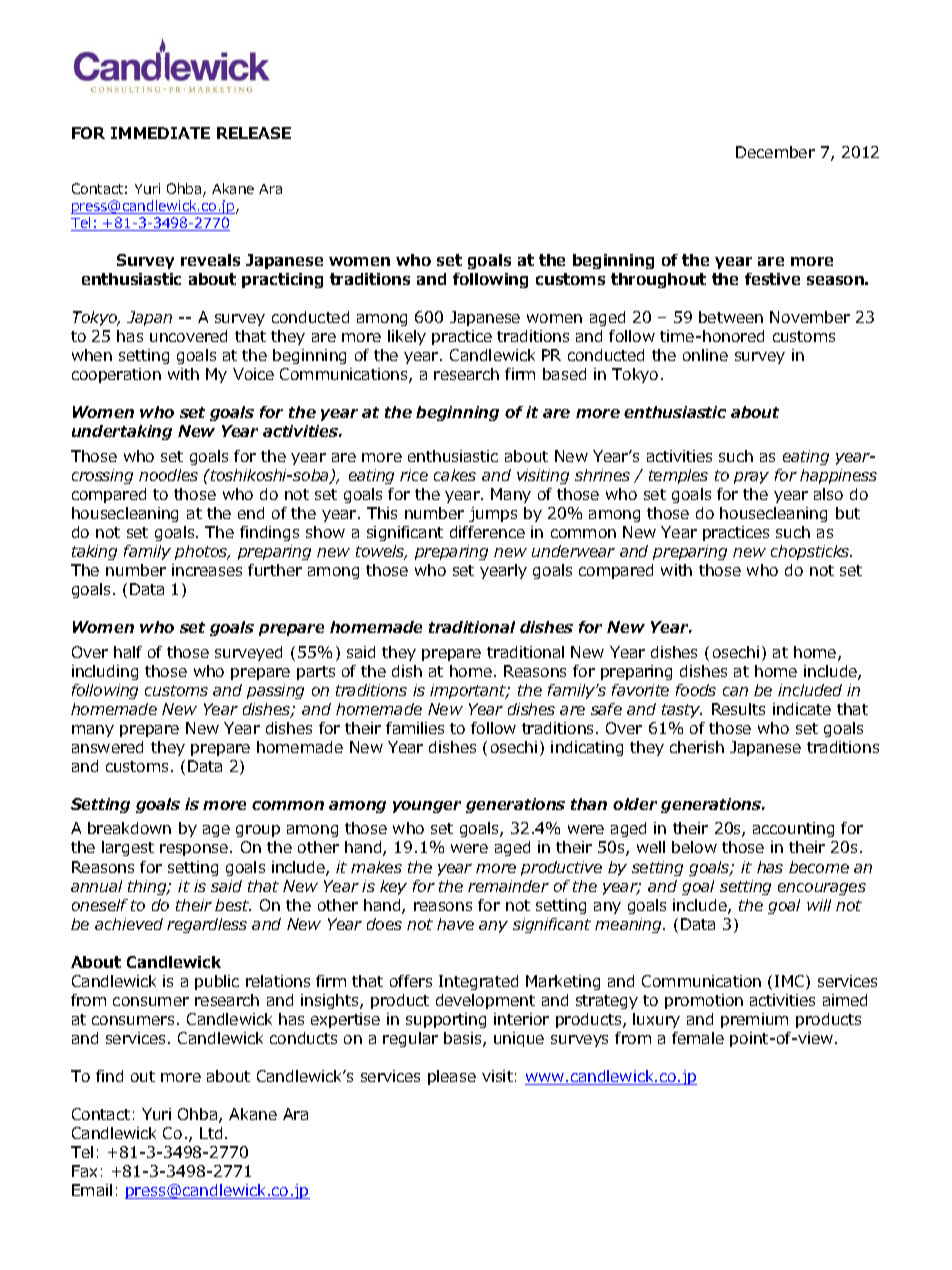 This screenshot has width=952, height=1270. I want to click on Ltd, so click(211, 1133).
